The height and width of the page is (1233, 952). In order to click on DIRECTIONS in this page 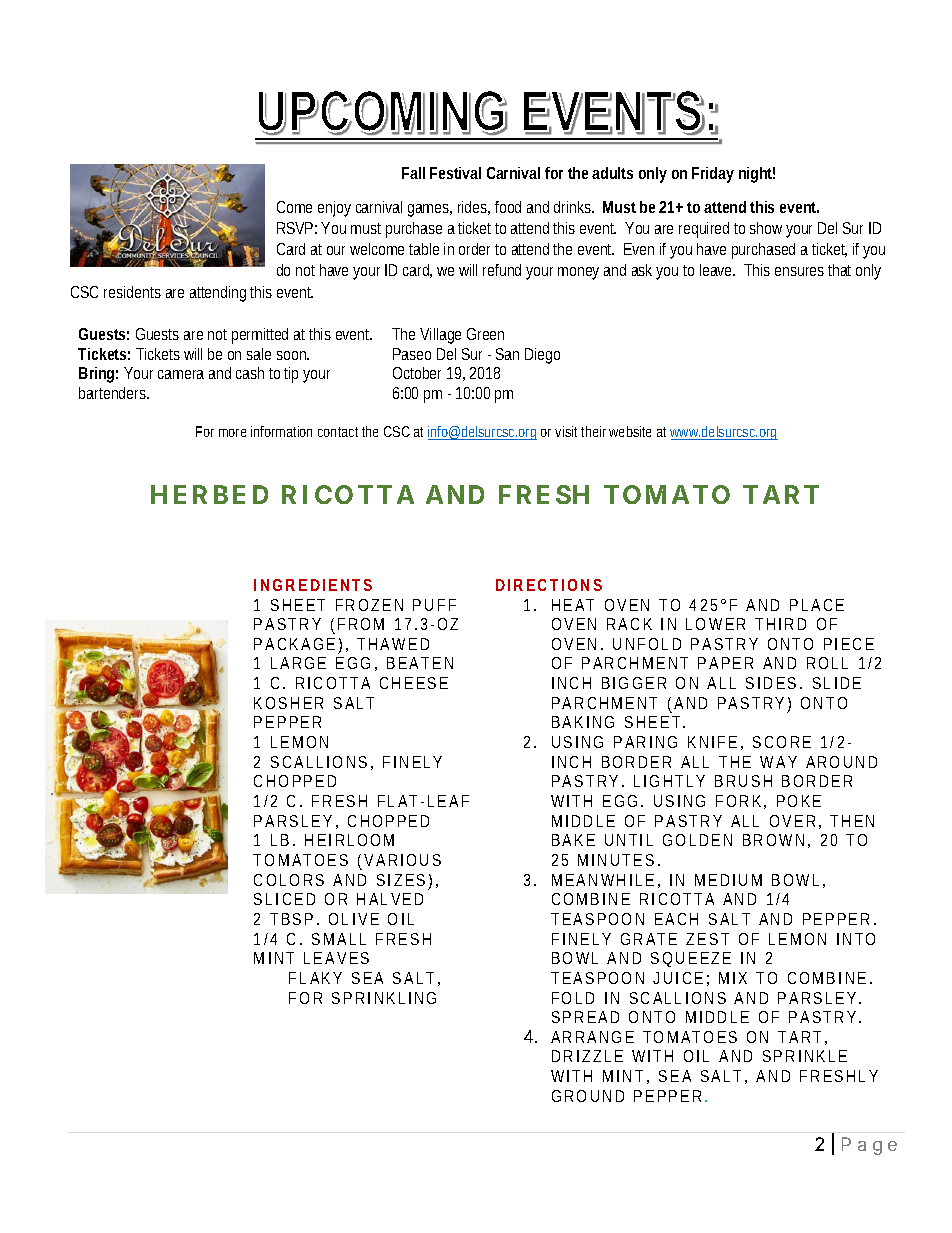, I will do `click(549, 585)`.
